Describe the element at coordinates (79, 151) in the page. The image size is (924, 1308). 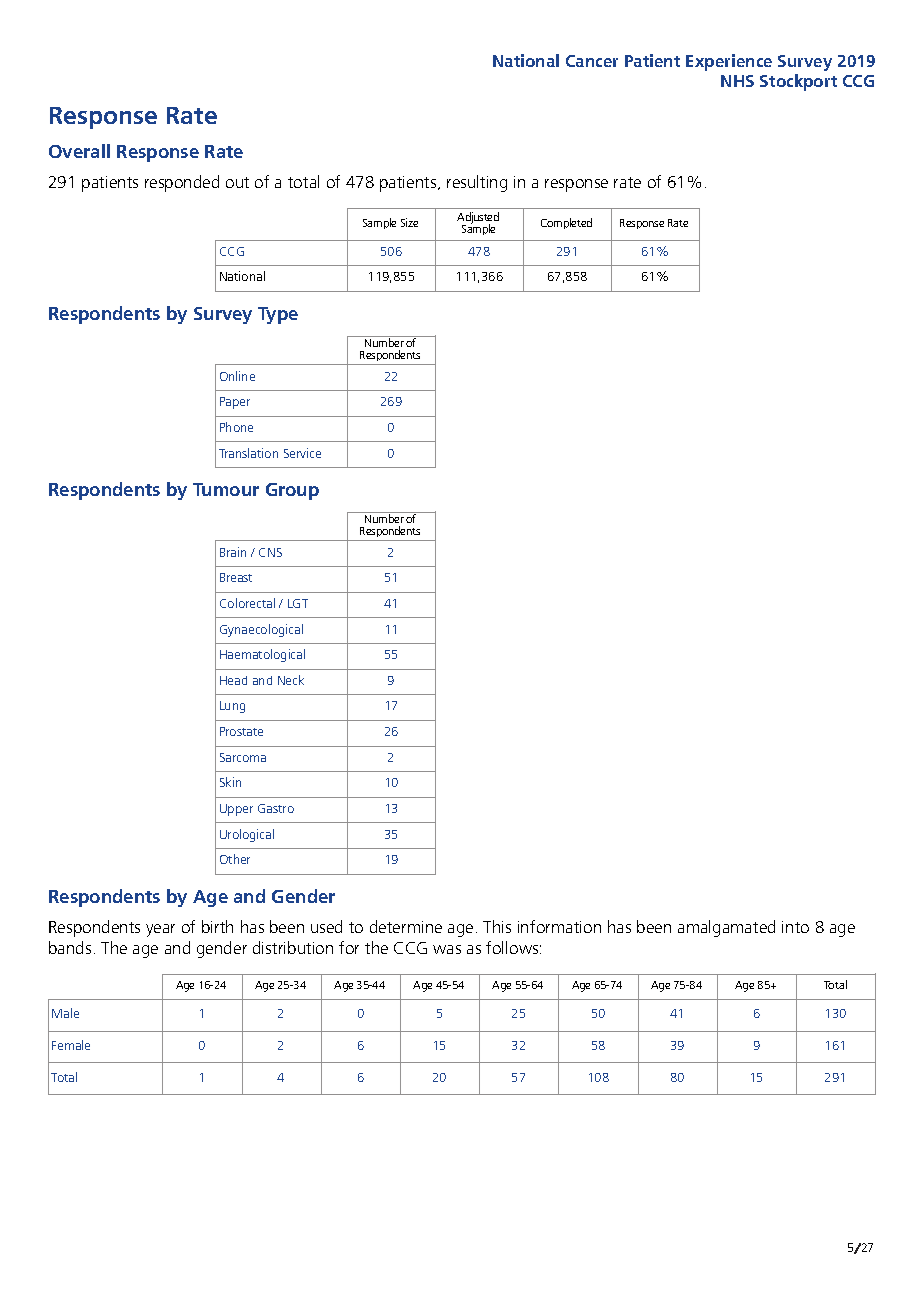
I see `Overall` at that location.
